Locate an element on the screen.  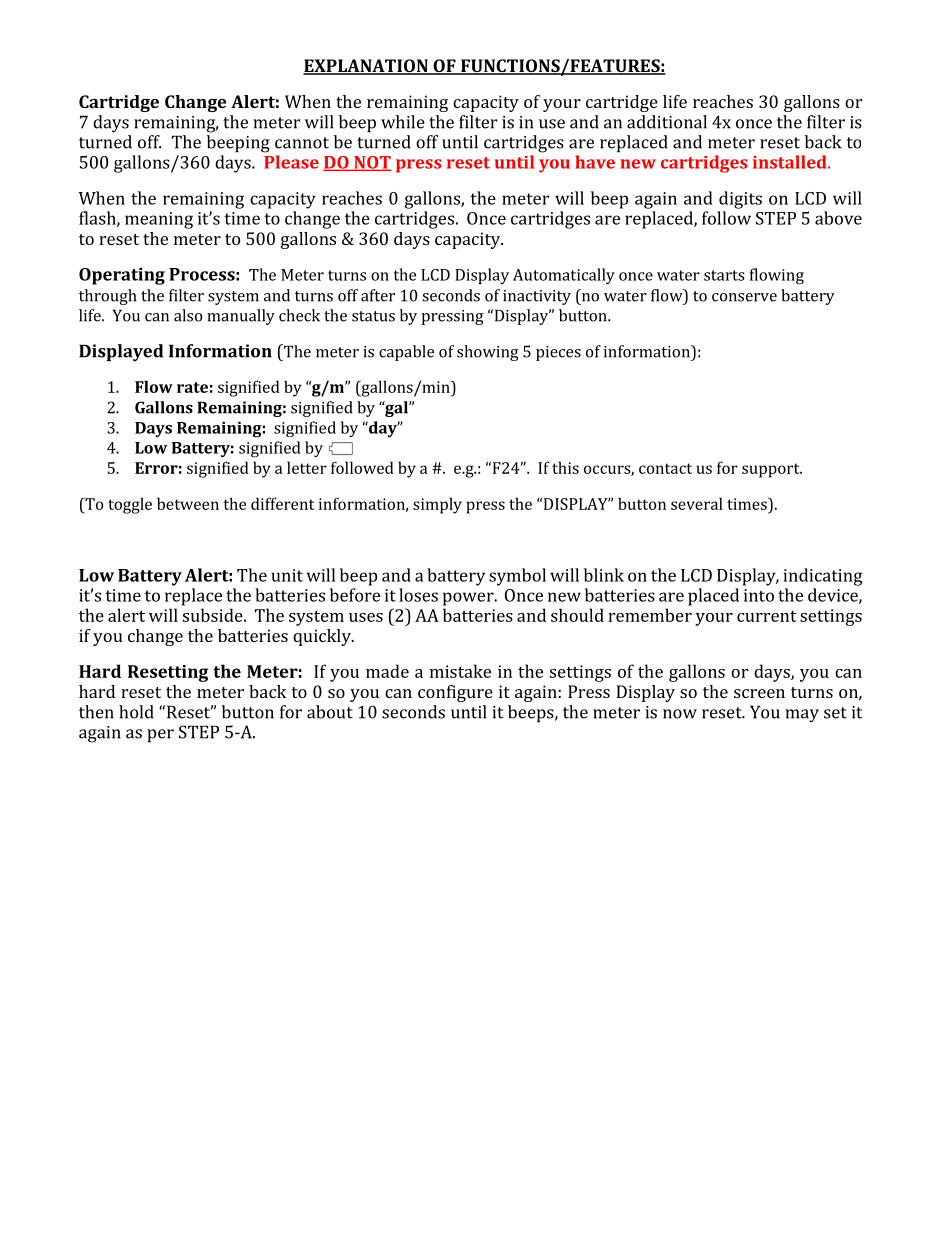
configure is located at coordinates (455, 693).
